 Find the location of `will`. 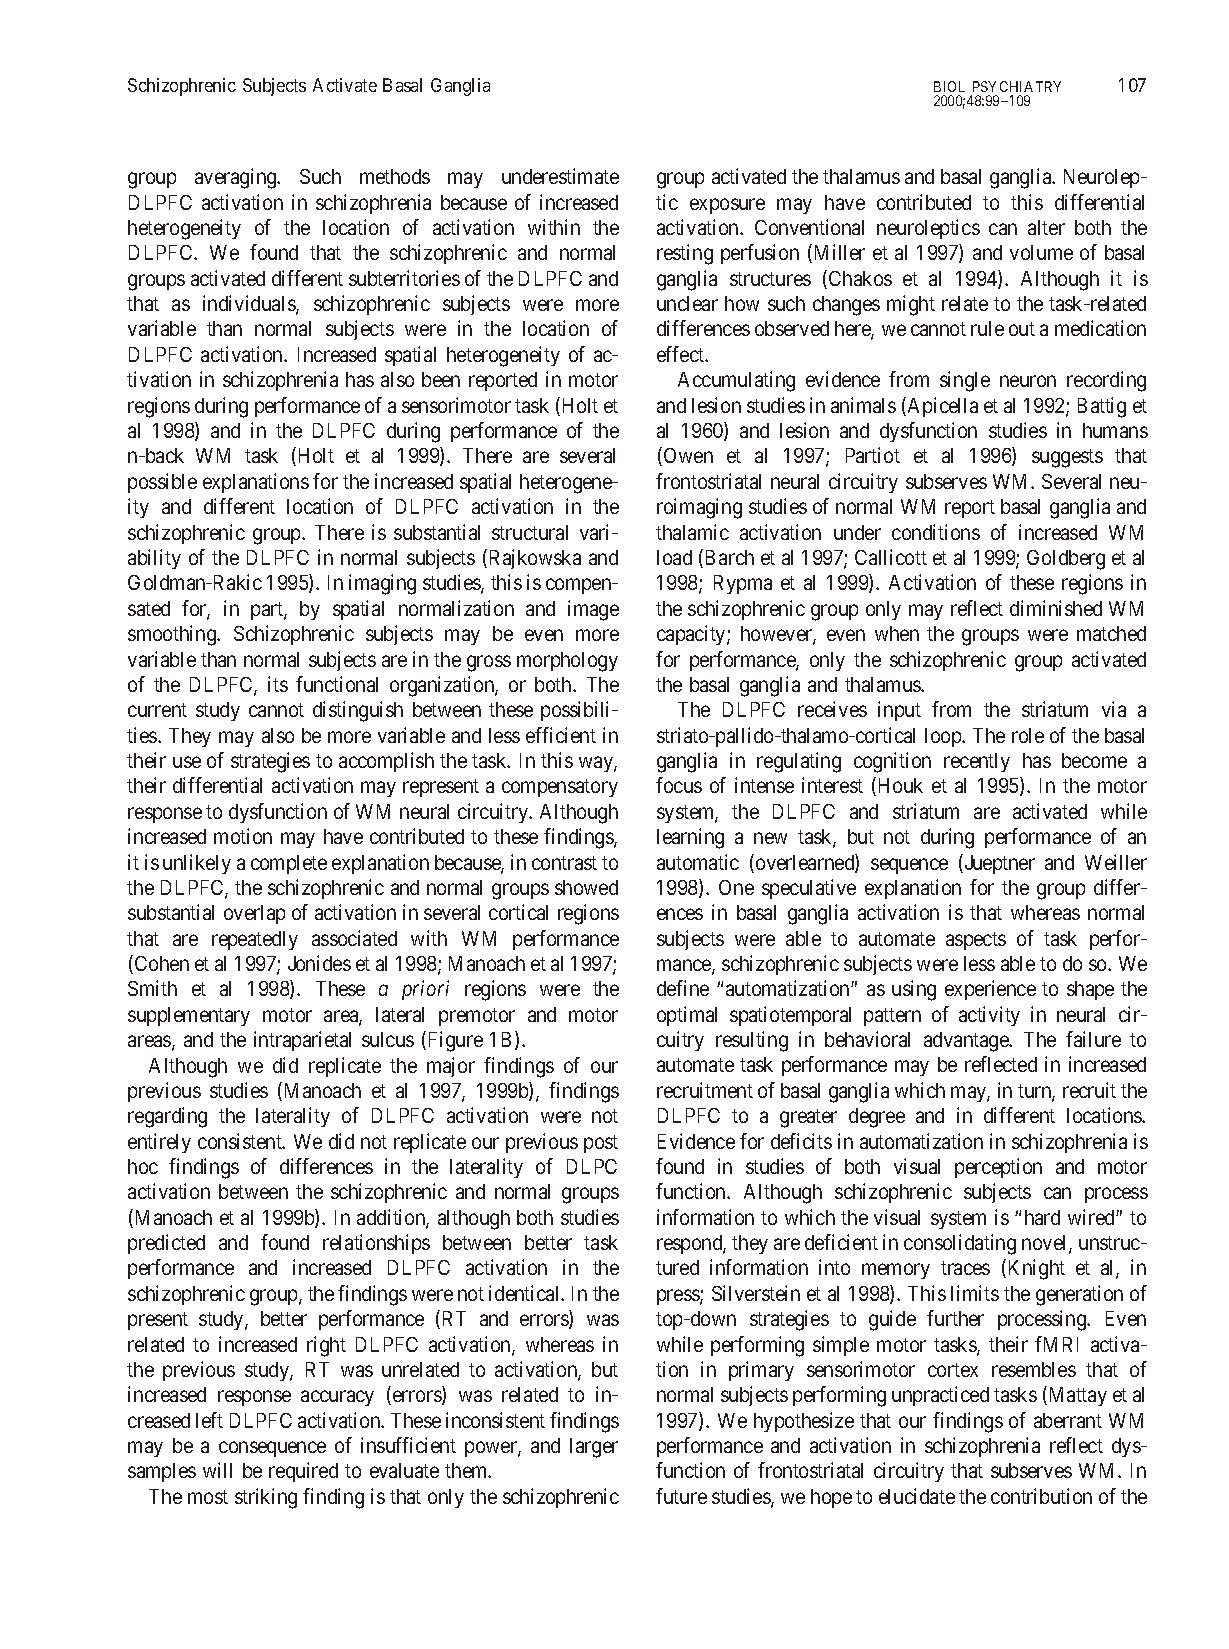

will is located at coordinates (217, 1470).
